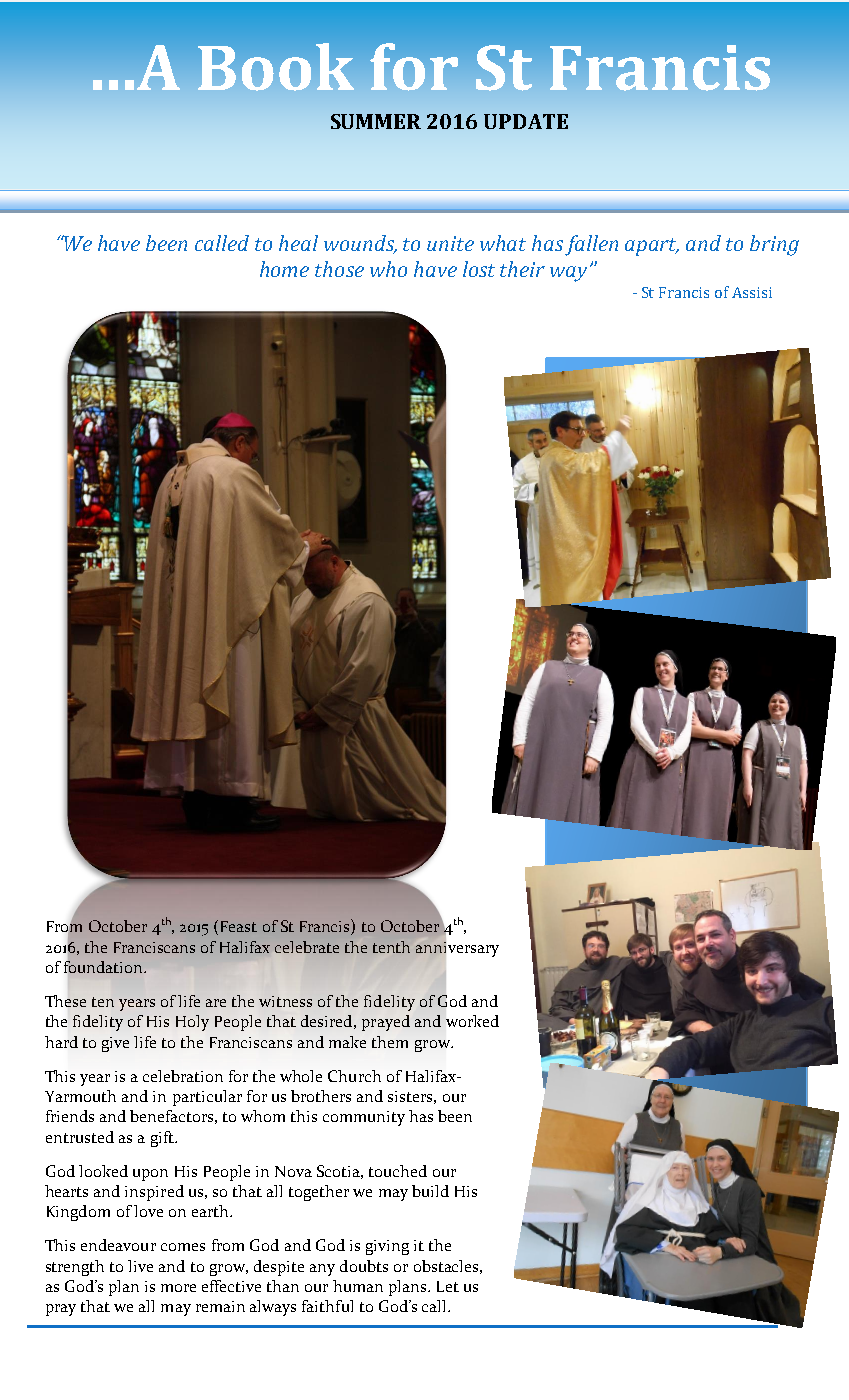  What do you see at coordinates (526, 121) in the page?
I see `UPDATE` at bounding box center [526, 121].
